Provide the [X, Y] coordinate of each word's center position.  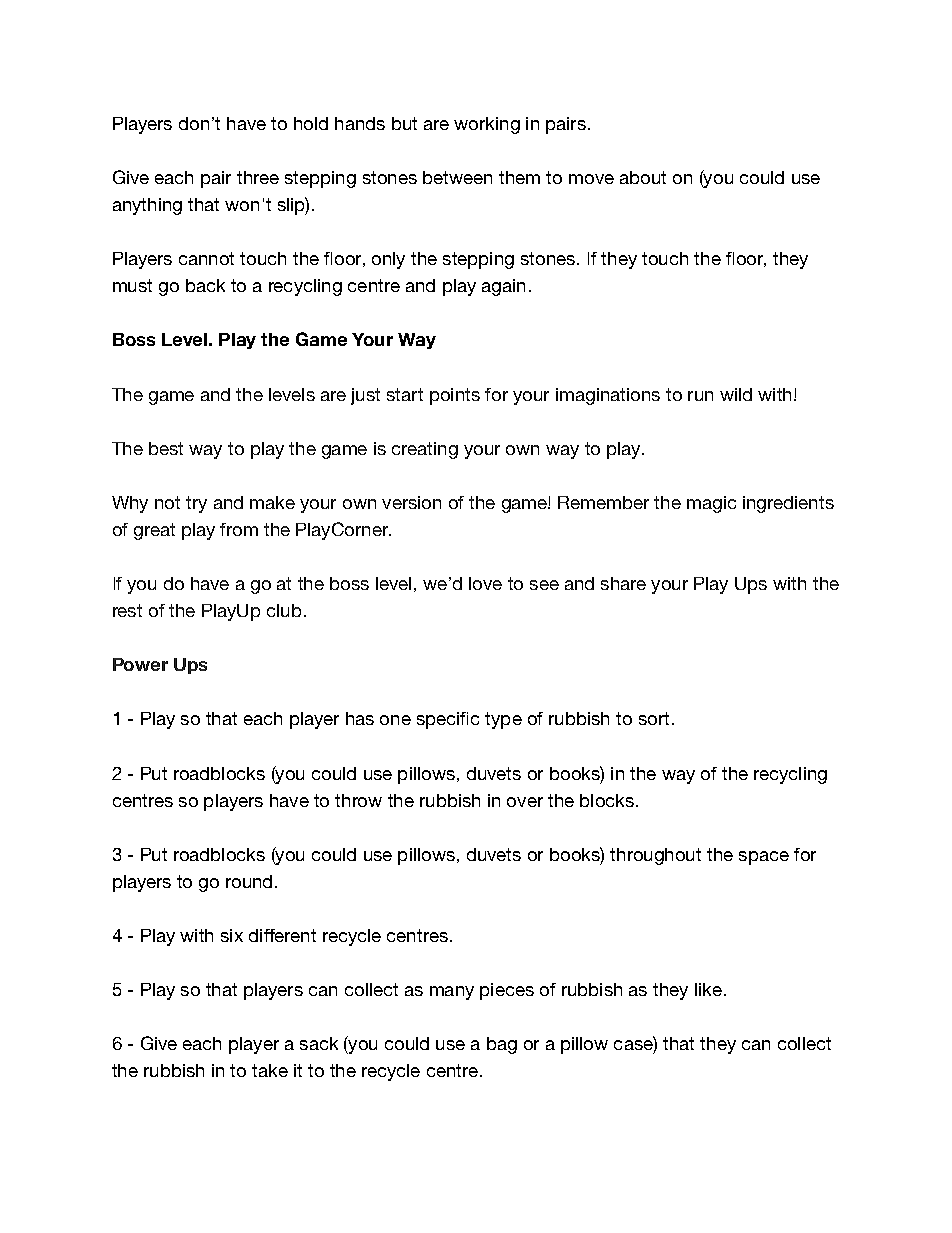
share [623, 583]
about [643, 177]
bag [502, 1045]
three [258, 177]
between [457, 177]
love [485, 583]
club [284, 610]
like [708, 989]
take [270, 1070]
